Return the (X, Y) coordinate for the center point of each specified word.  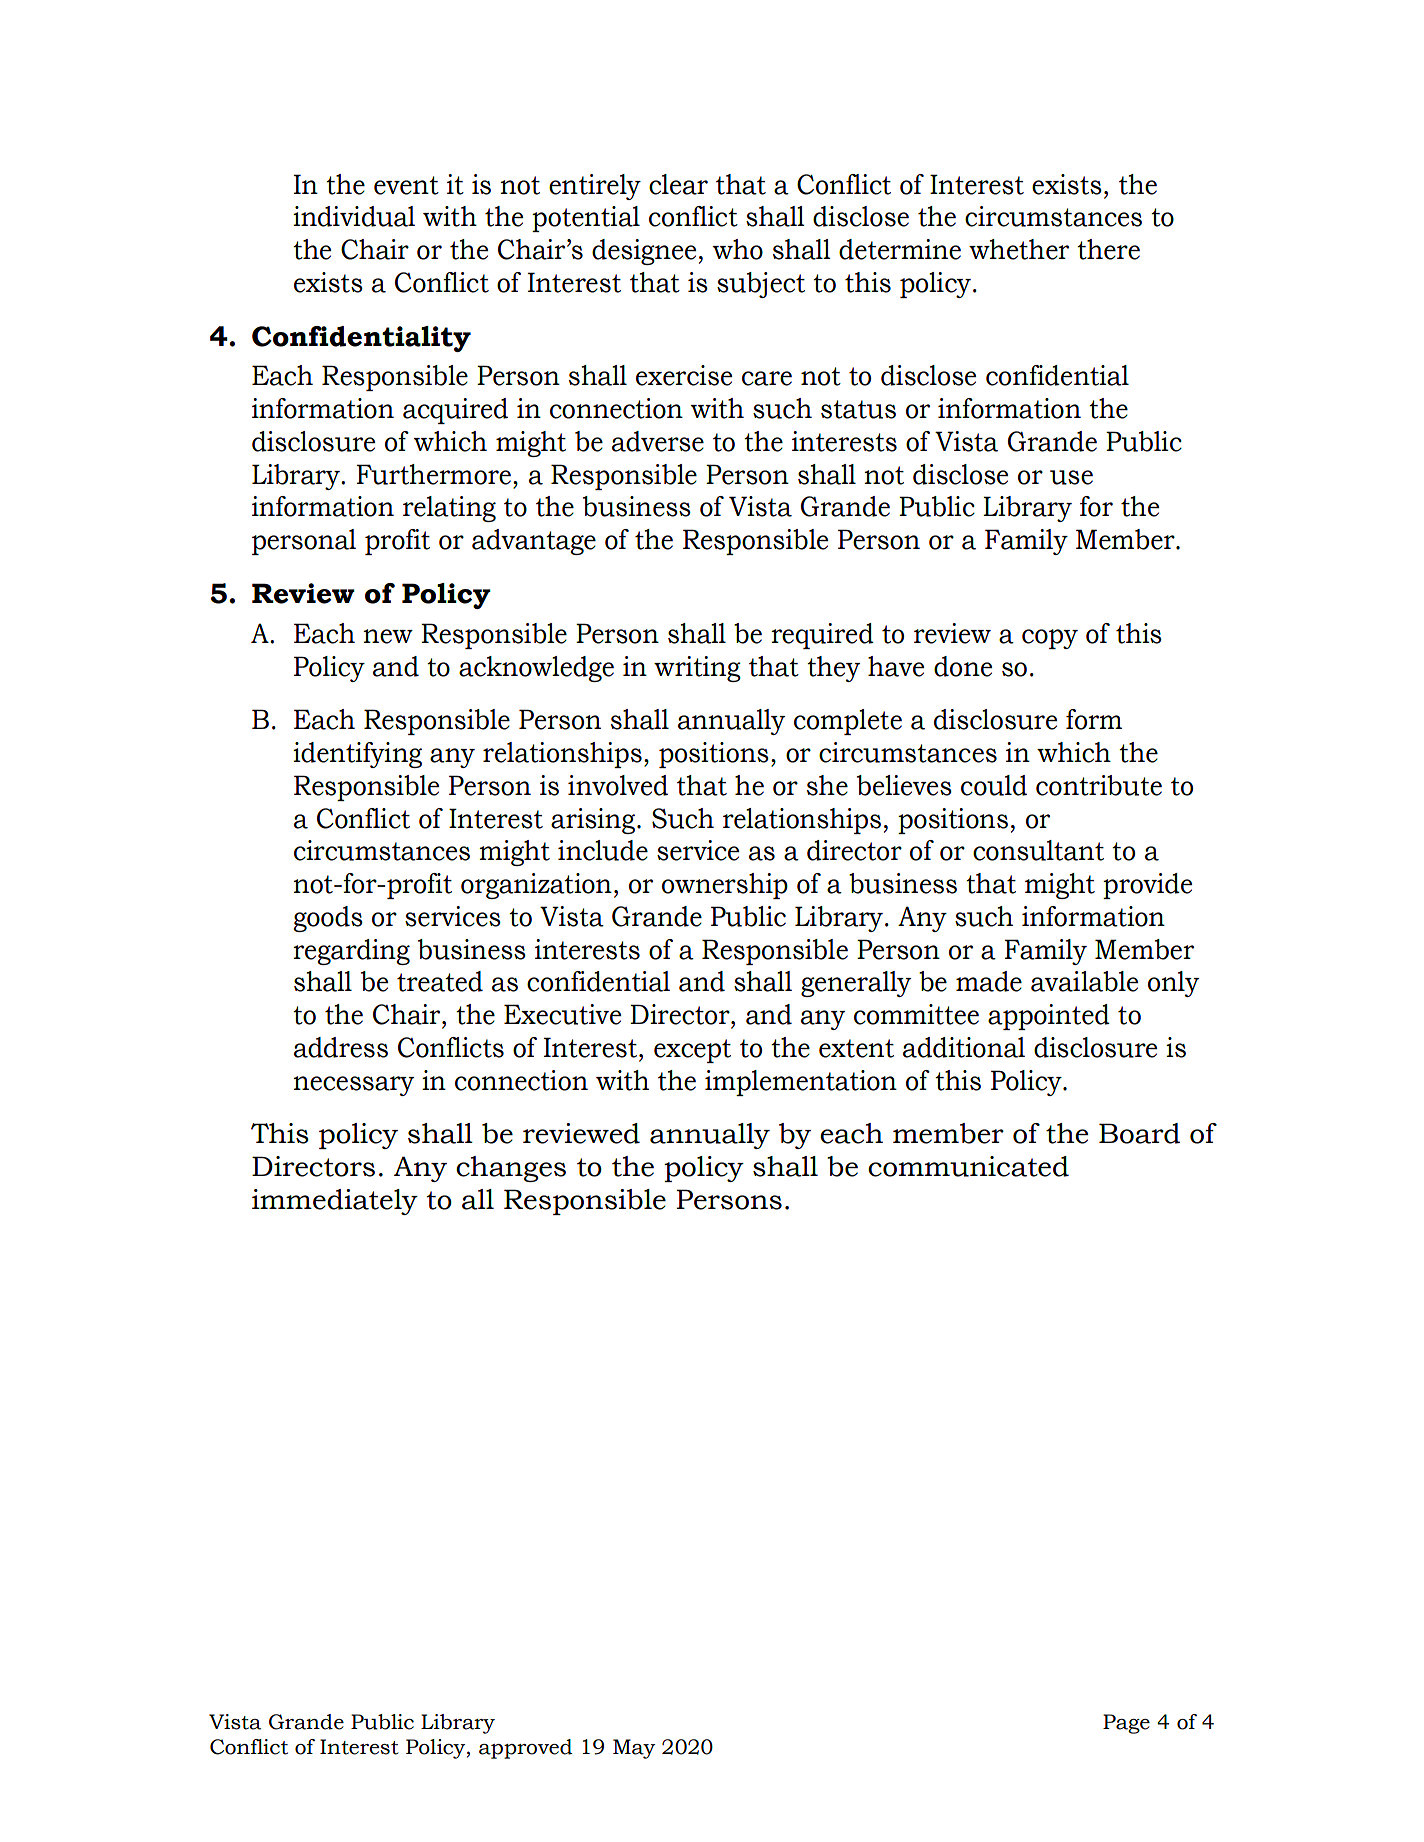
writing (697, 669)
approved (525, 1749)
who (738, 249)
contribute (1099, 785)
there (1108, 249)
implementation (801, 1083)
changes (511, 1169)
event (406, 185)
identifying (357, 755)
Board (1139, 1133)
